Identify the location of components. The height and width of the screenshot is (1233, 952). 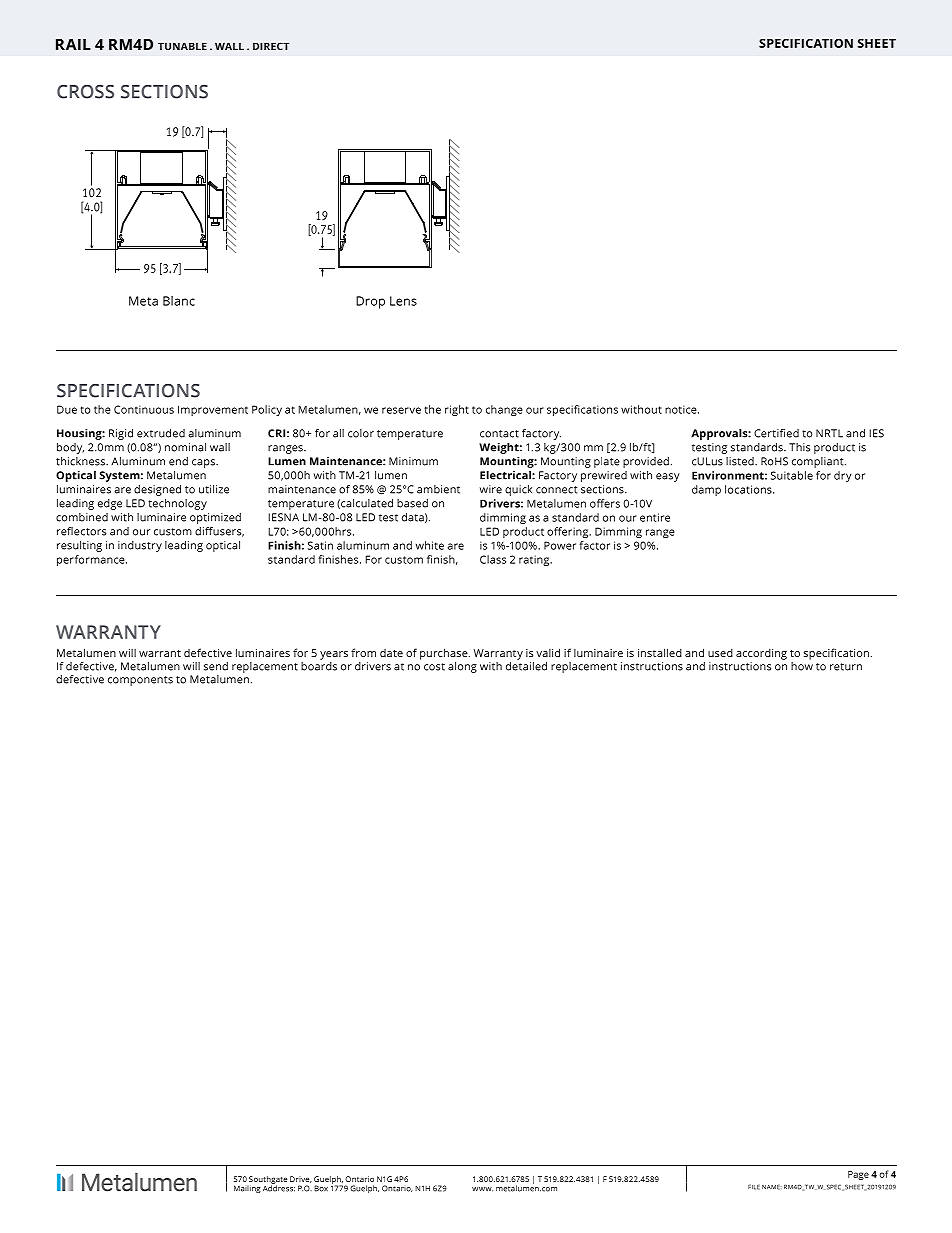
(140, 681).
